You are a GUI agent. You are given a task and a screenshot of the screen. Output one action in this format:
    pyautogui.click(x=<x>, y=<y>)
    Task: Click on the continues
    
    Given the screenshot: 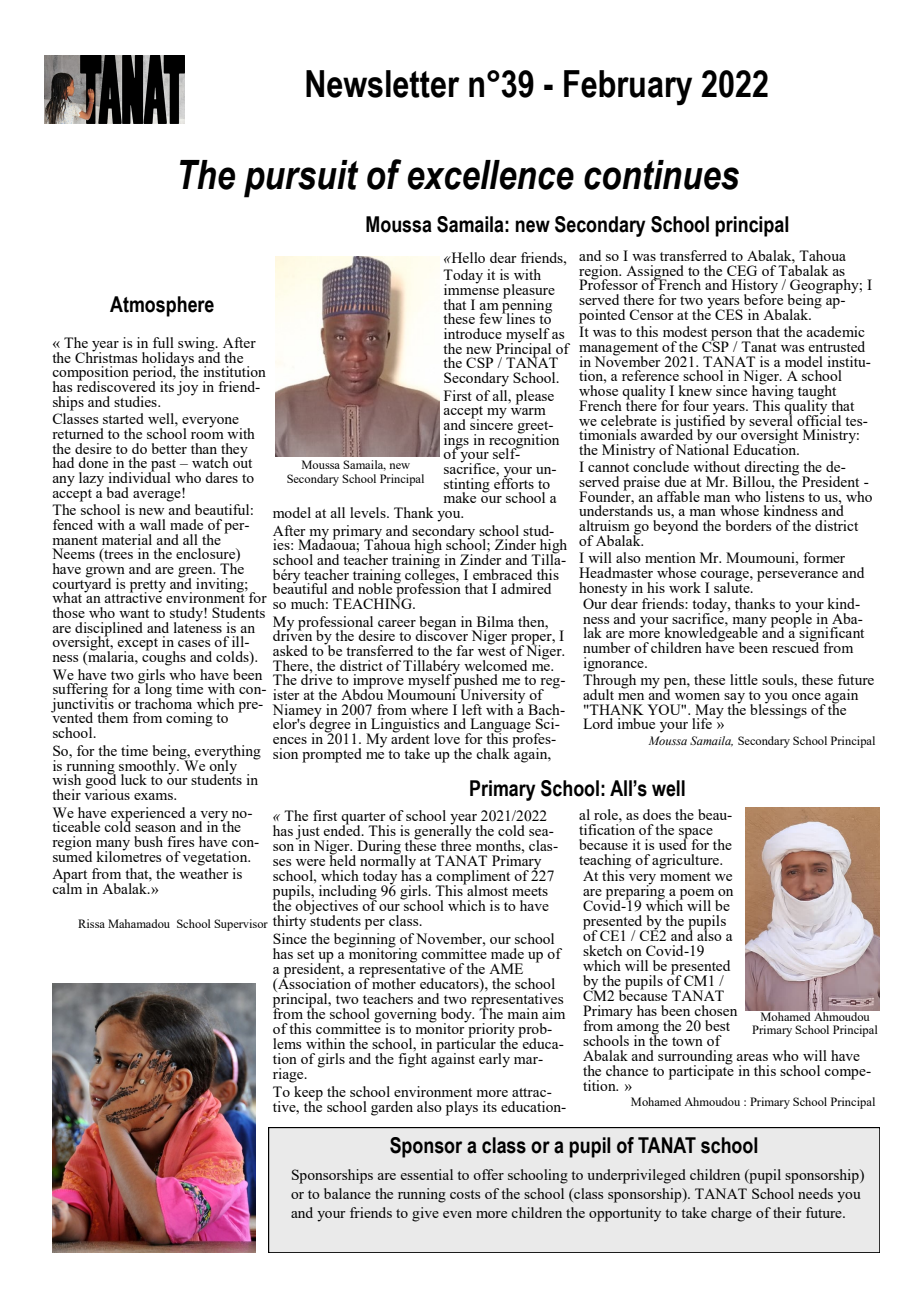 What is the action you would take?
    pyautogui.click(x=661, y=175)
